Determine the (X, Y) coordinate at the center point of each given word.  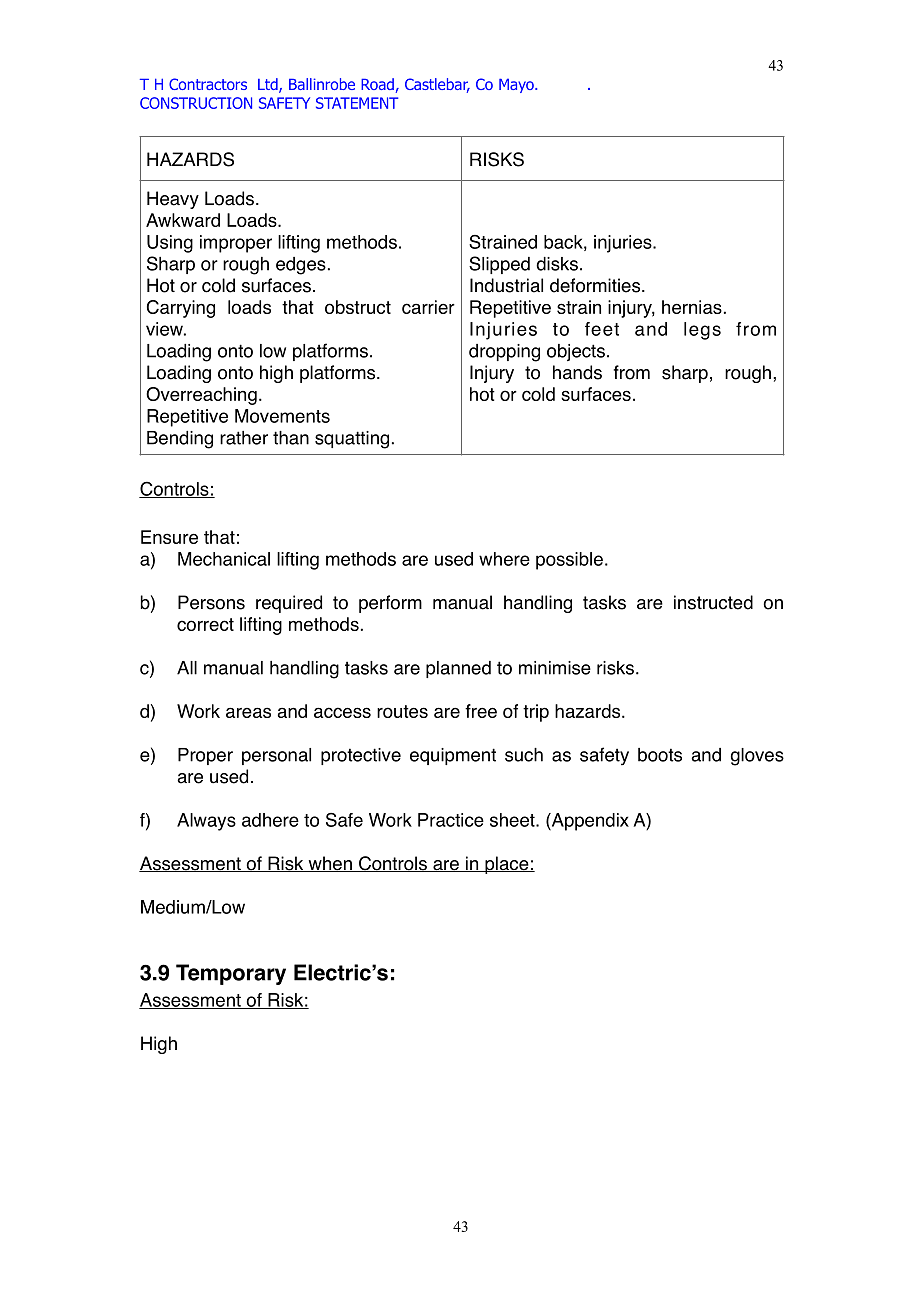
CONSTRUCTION (196, 103)
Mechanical (224, 559)
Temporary (231, 974)
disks (557, 264)
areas (248, 712)
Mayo (517, 85)
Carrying (181, 309)
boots (660, 755)
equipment (453, 756)
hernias (692, 307)
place (507, 865)
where (504, 559)
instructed (713, 602)
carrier (428, 307)
